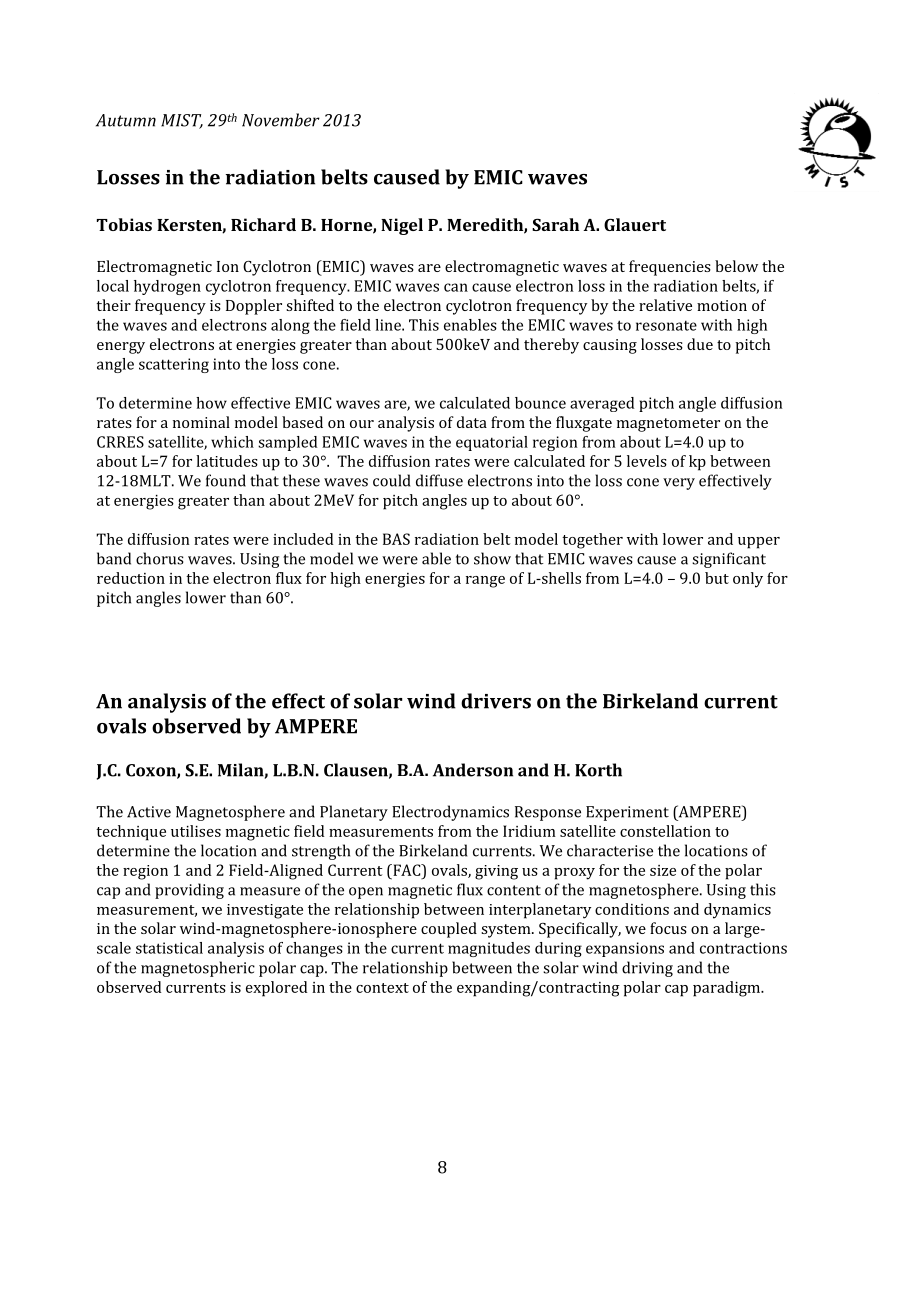 The height and width of the screenshot is (1308, 924). Describe the element at coordinates (668, 425) in the screenshot. I see `magnetometer` at that location.
